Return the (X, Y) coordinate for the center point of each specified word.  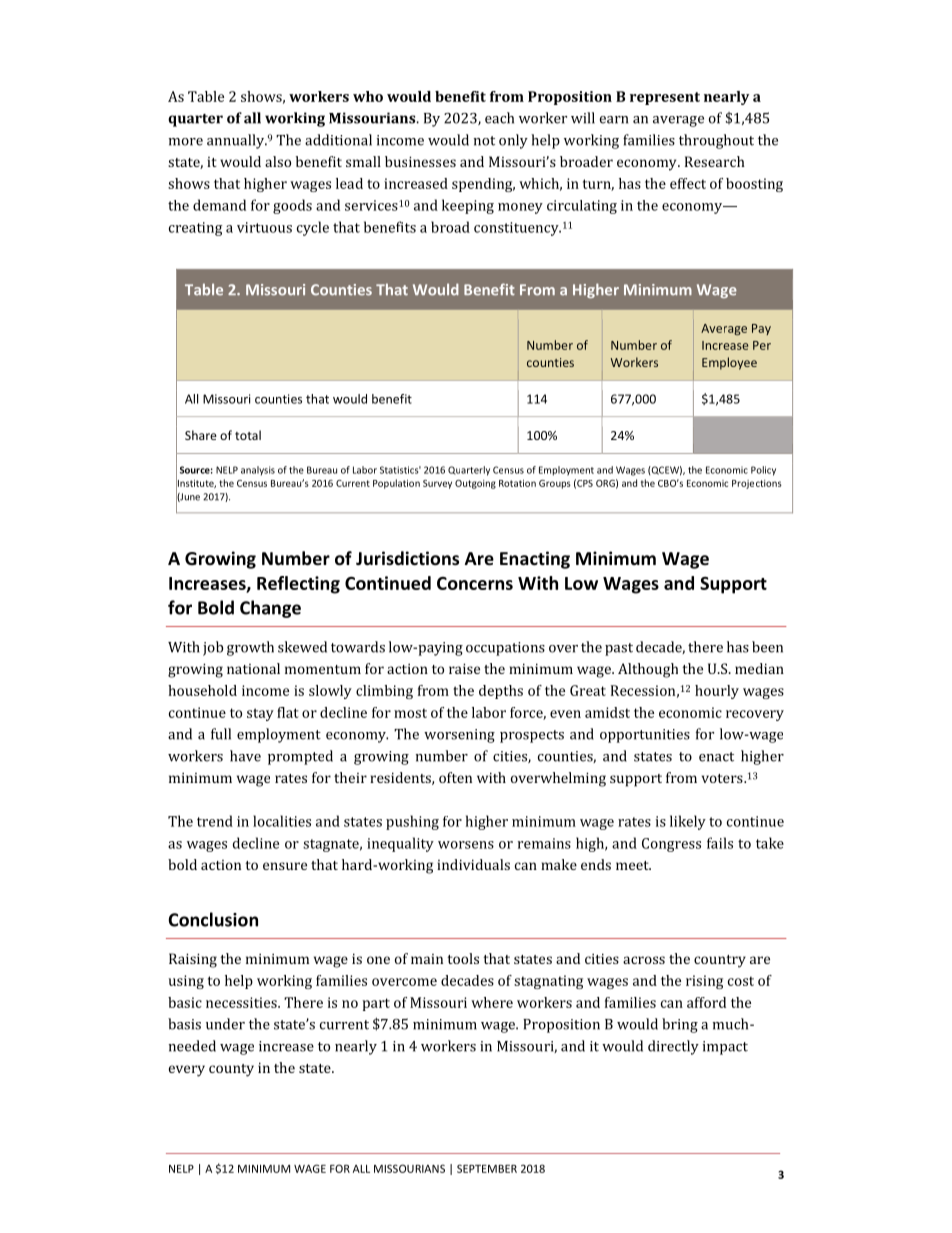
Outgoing (475, 484)
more (186, 142)
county (231, 1070)
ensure (285, 866)
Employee (729, 363)
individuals (473, 864)
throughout (716, 141)
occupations (505, 649)
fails (720, 843)
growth (250, 648)
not (484, 141)
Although (648, 670)
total (248, 435)
